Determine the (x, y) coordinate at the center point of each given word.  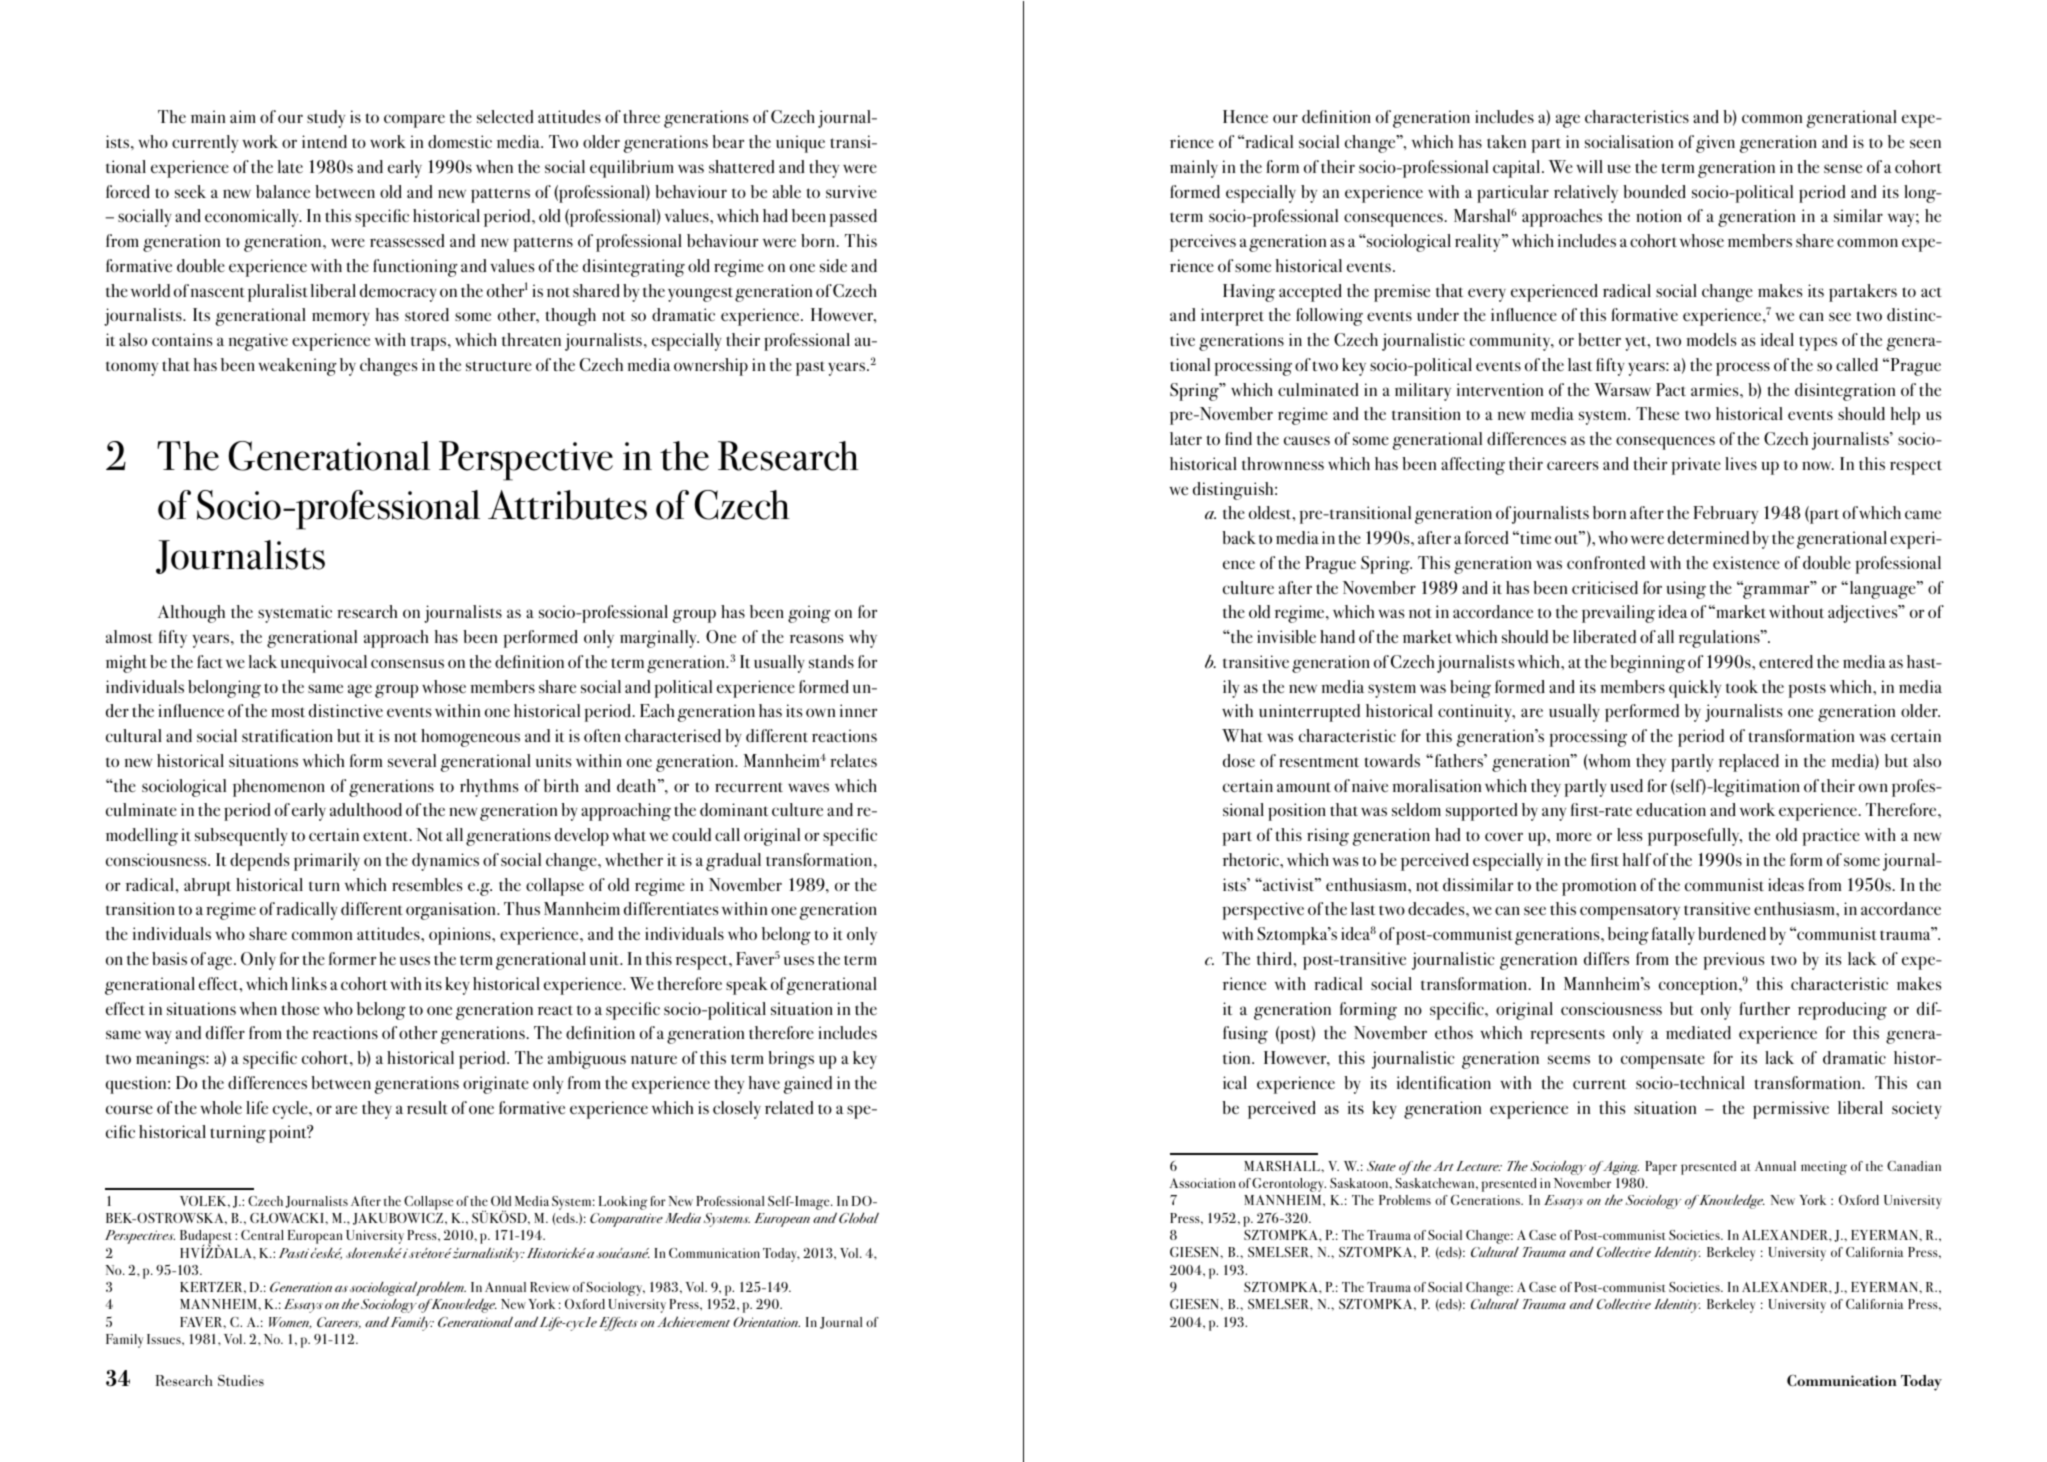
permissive (1791, 1110)
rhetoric (1252, 859)
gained (808, 1085)
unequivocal (324, 664)
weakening (297, 367)
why (863, 639)
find (1238, 438)
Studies (241, 1380)
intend (324, 141)
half (1637, 859)
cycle (291, 1110)
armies (1716, 389)
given (1715, 144)
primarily (327, 862)
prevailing (1618, 614)
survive (851, 191)
